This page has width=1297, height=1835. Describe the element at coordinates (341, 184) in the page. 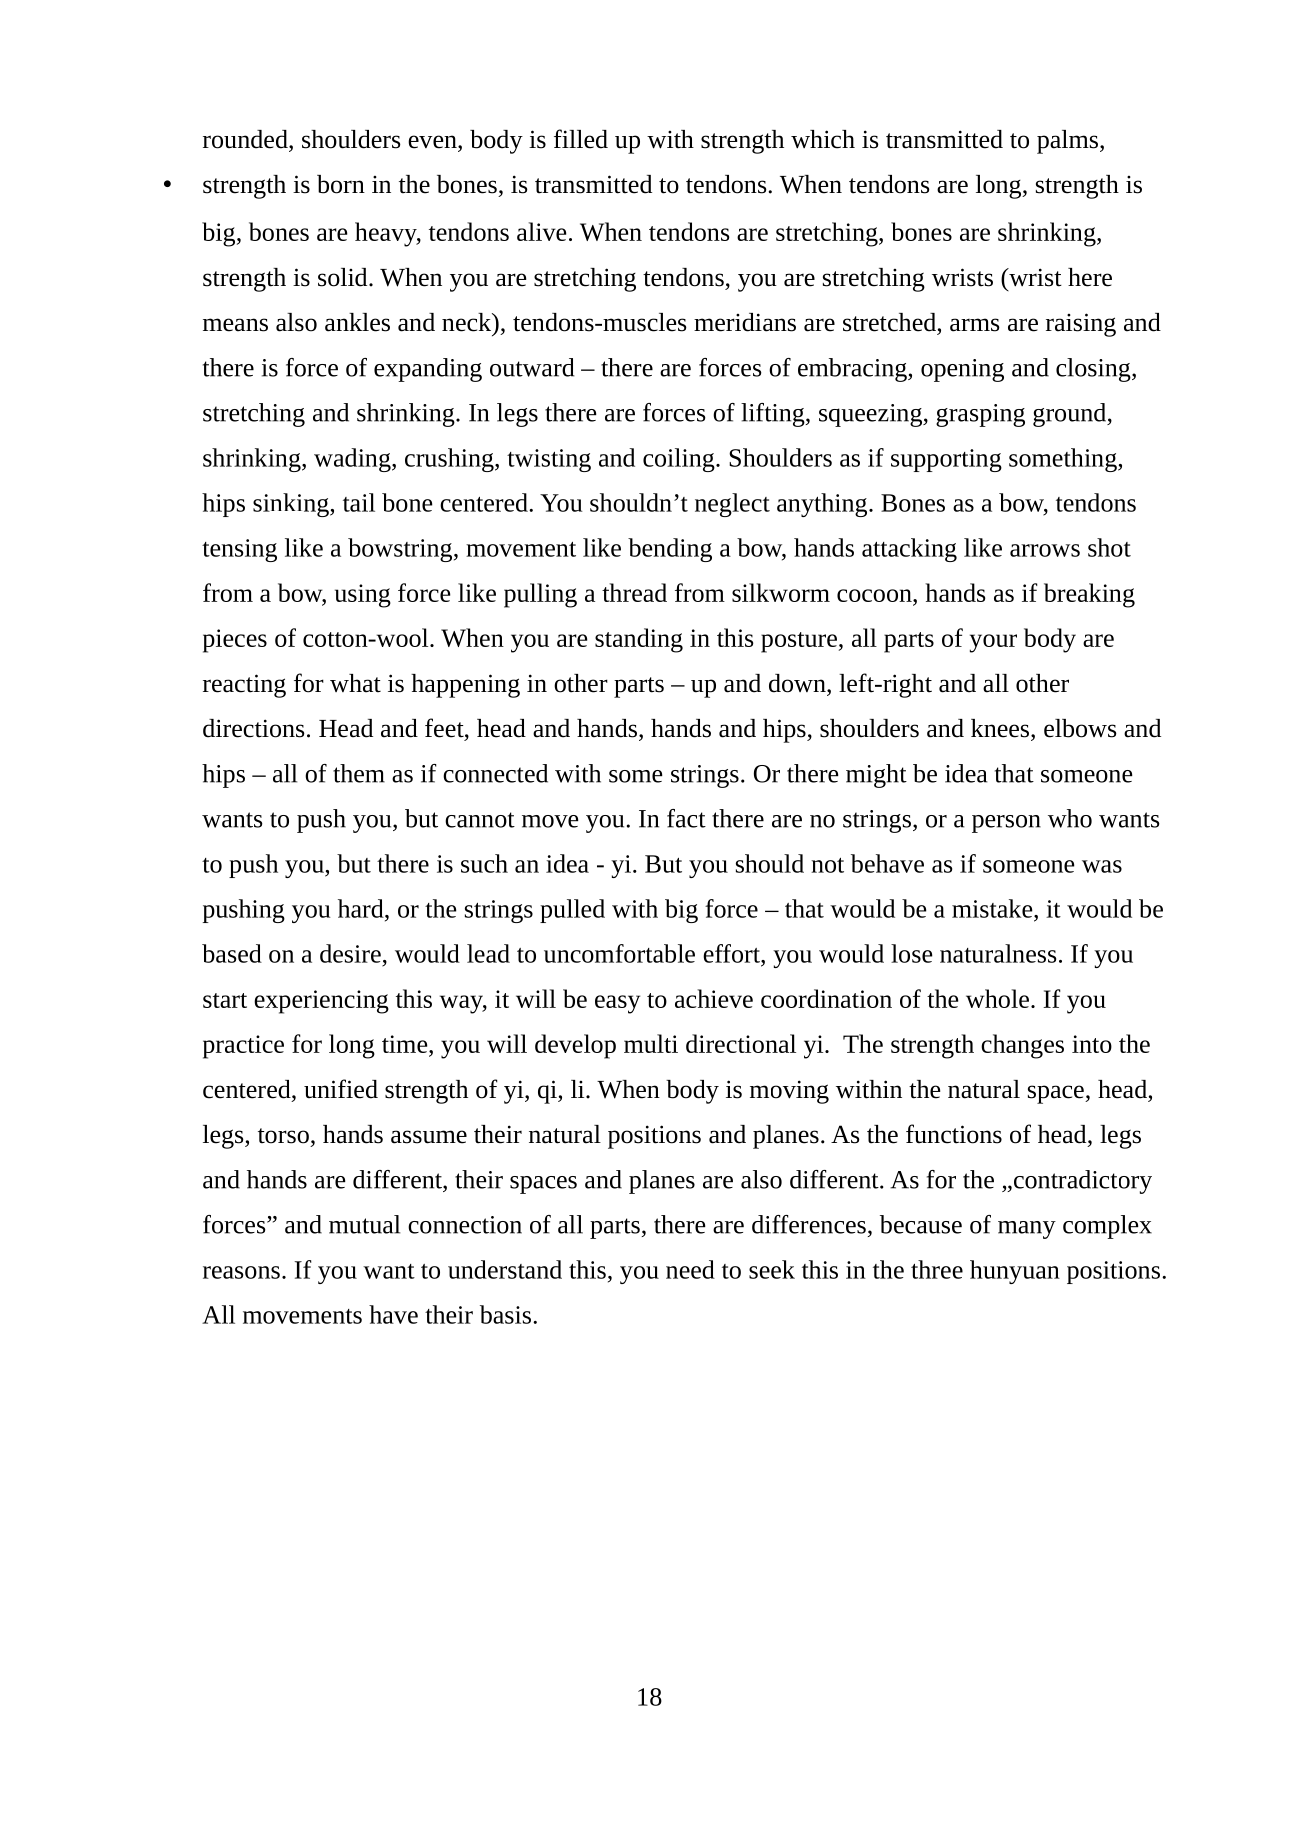

I see `born` at that location.
